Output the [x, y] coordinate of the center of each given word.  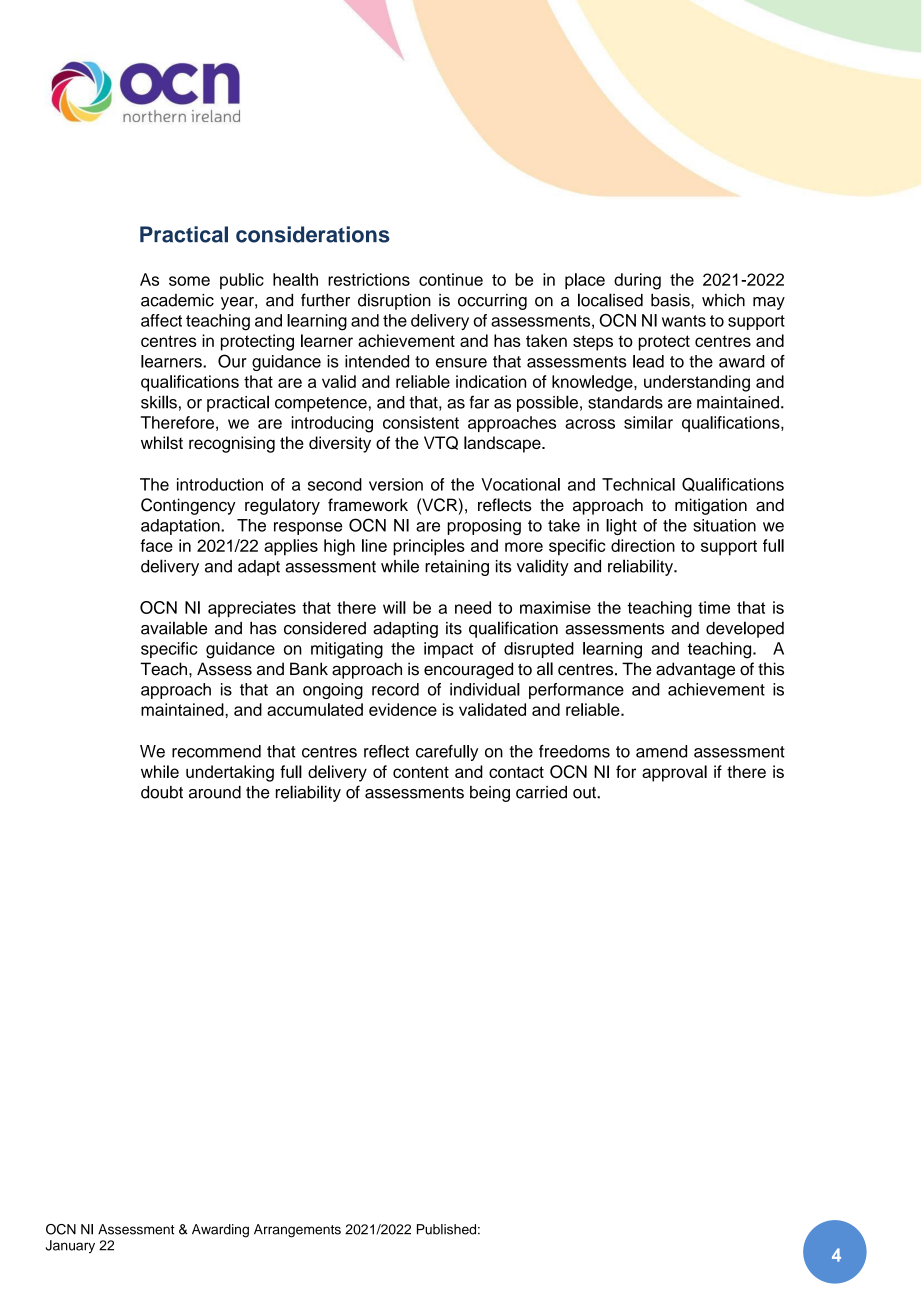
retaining [457, 568]
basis [671, 300]
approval [674, 773]
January [70, 1246]
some [189, 281]
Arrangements [297, 1231]
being [490, 794]
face [156, 545]
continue [451, 279]
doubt [162, 792]
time [714, 607]
